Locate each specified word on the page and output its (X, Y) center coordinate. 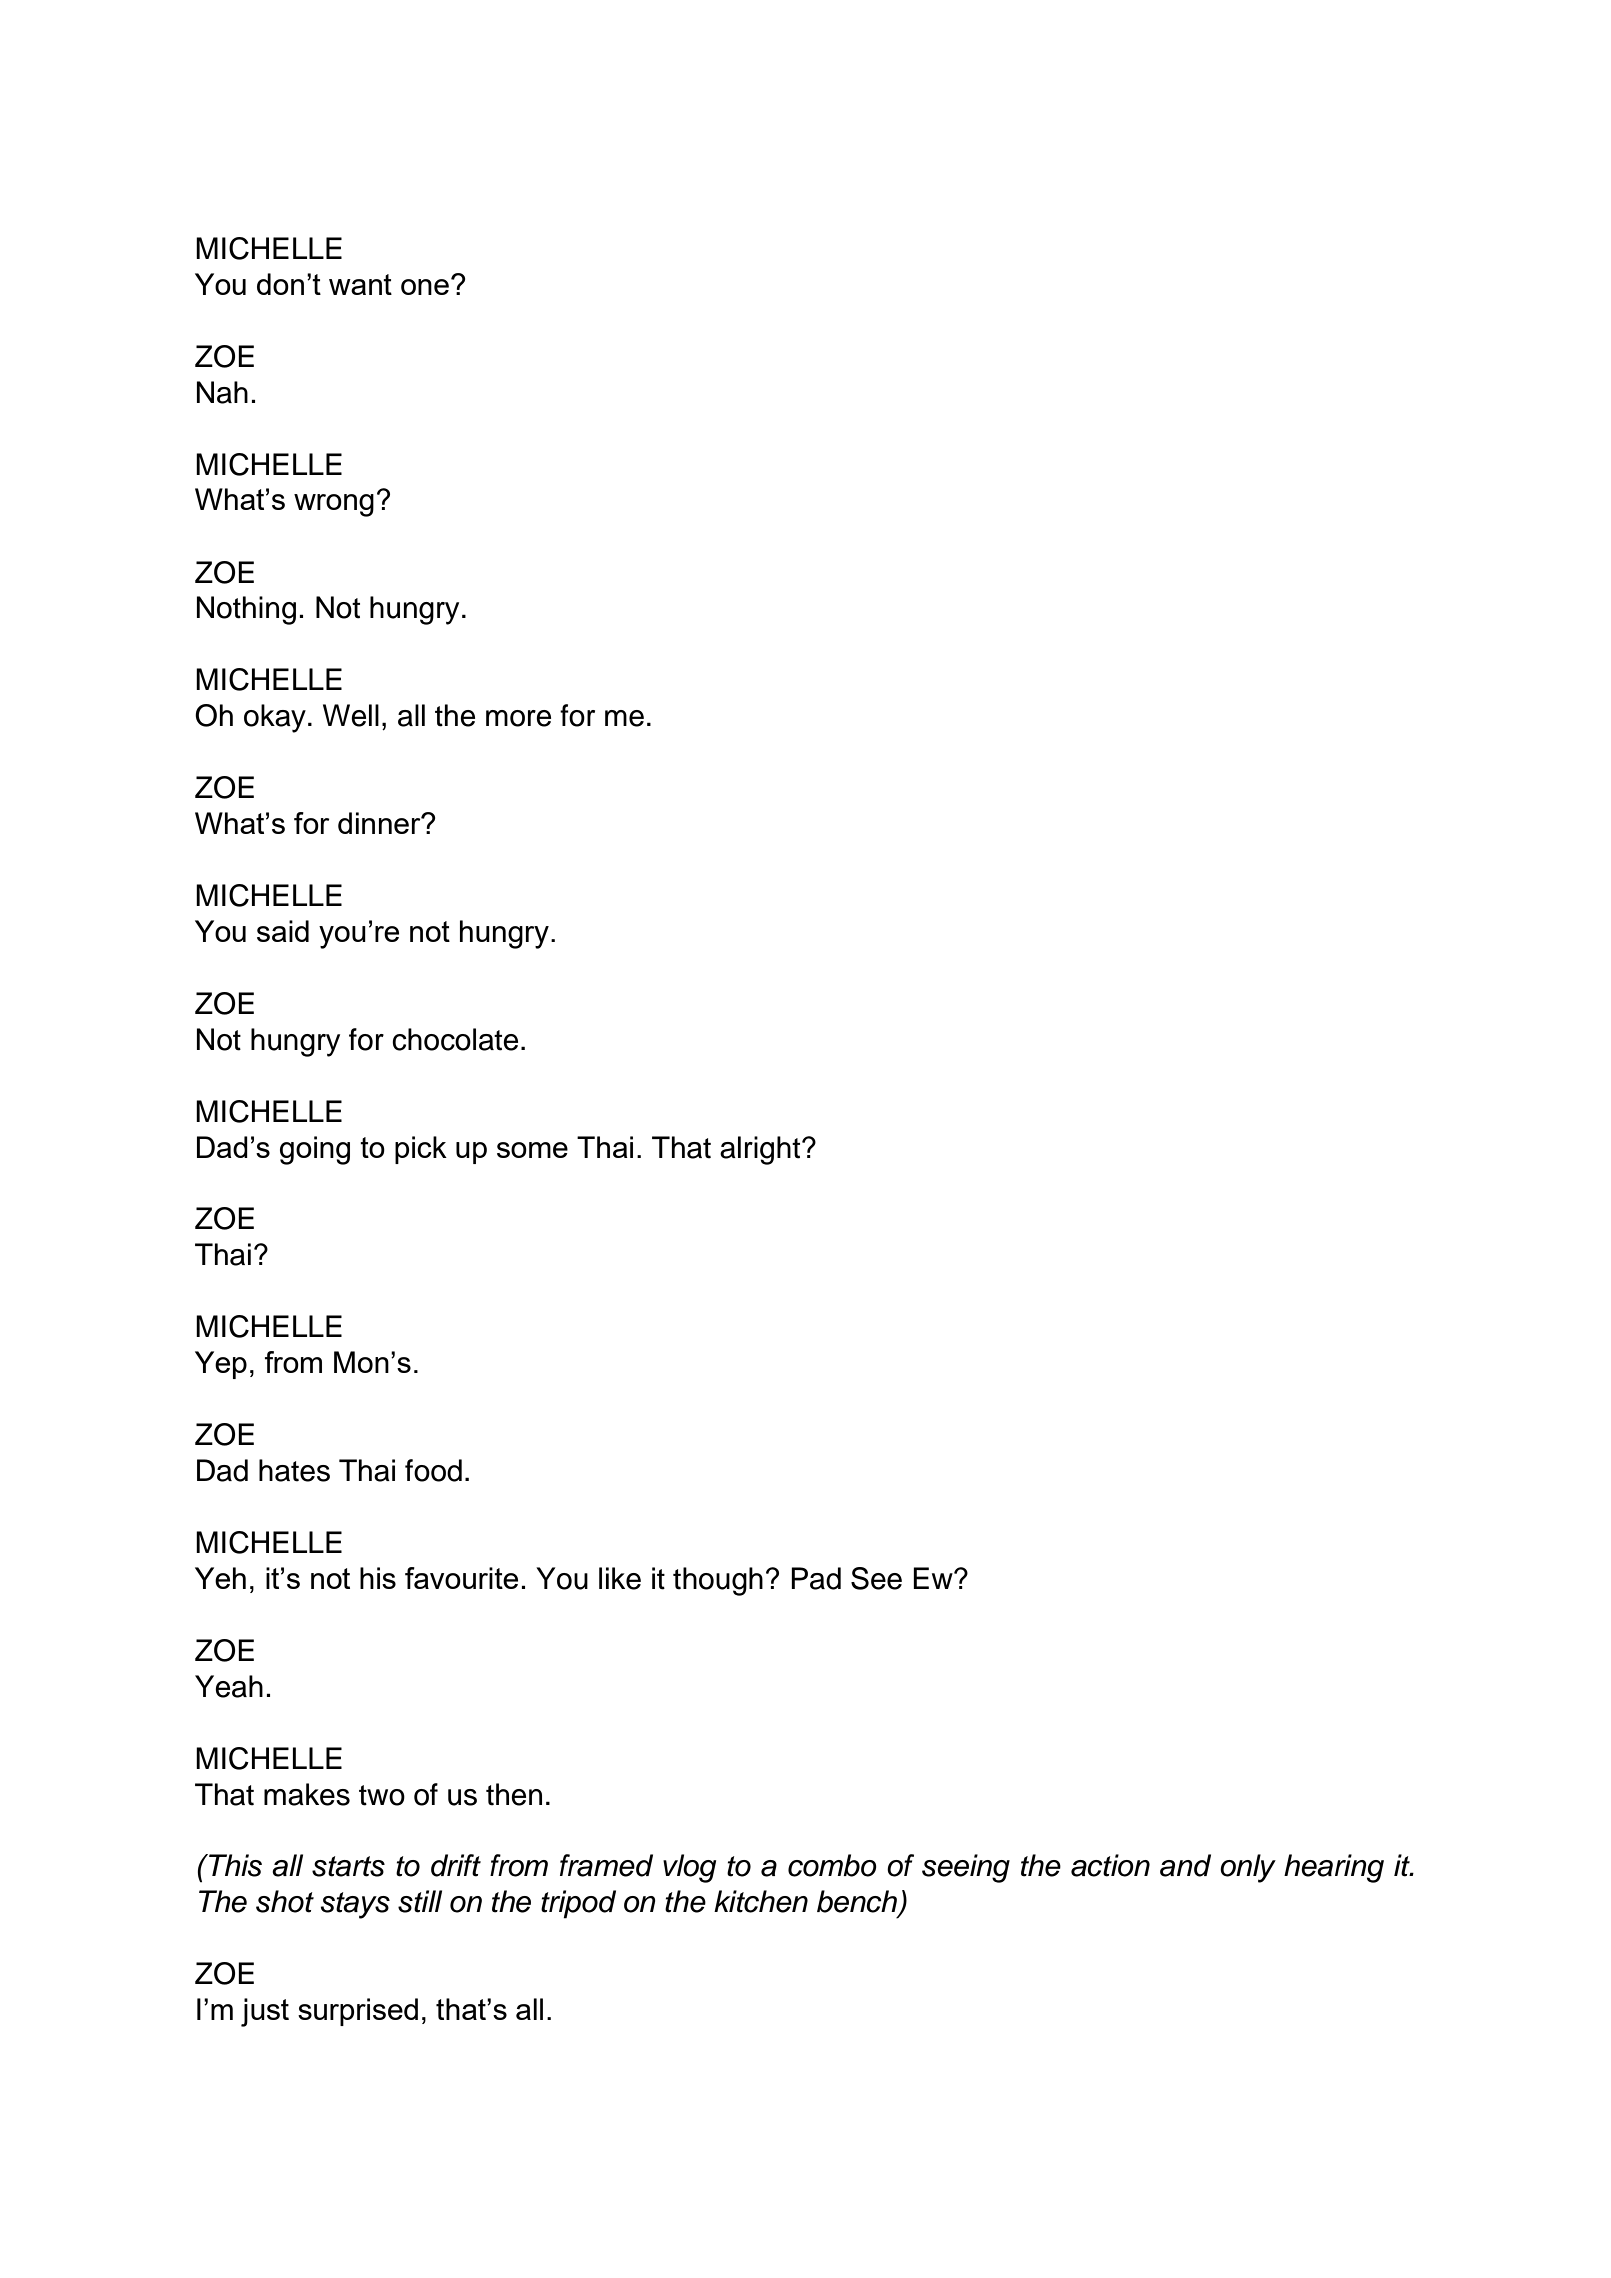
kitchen (761, 1901)
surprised (358, 2012)
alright (761, 1150)
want (360, 284)
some (532, 1150)
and (1185, 1865)
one (425, 287)
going (315, 1150)
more (518, 718)
